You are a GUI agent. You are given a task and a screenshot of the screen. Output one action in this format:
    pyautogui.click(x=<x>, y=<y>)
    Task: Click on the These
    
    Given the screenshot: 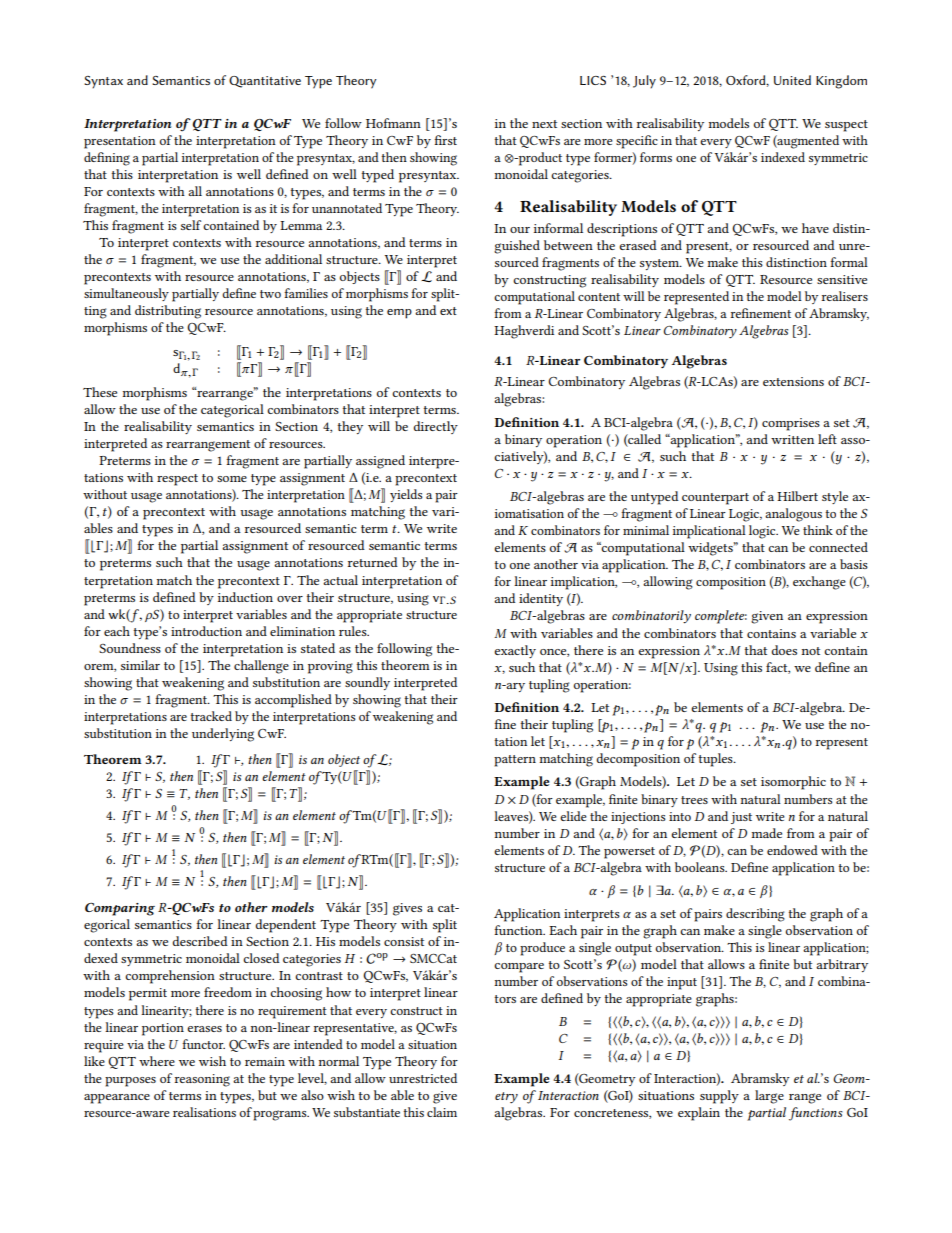 What is the action you would take?
    pyautogui.click(x=100, y=392)
